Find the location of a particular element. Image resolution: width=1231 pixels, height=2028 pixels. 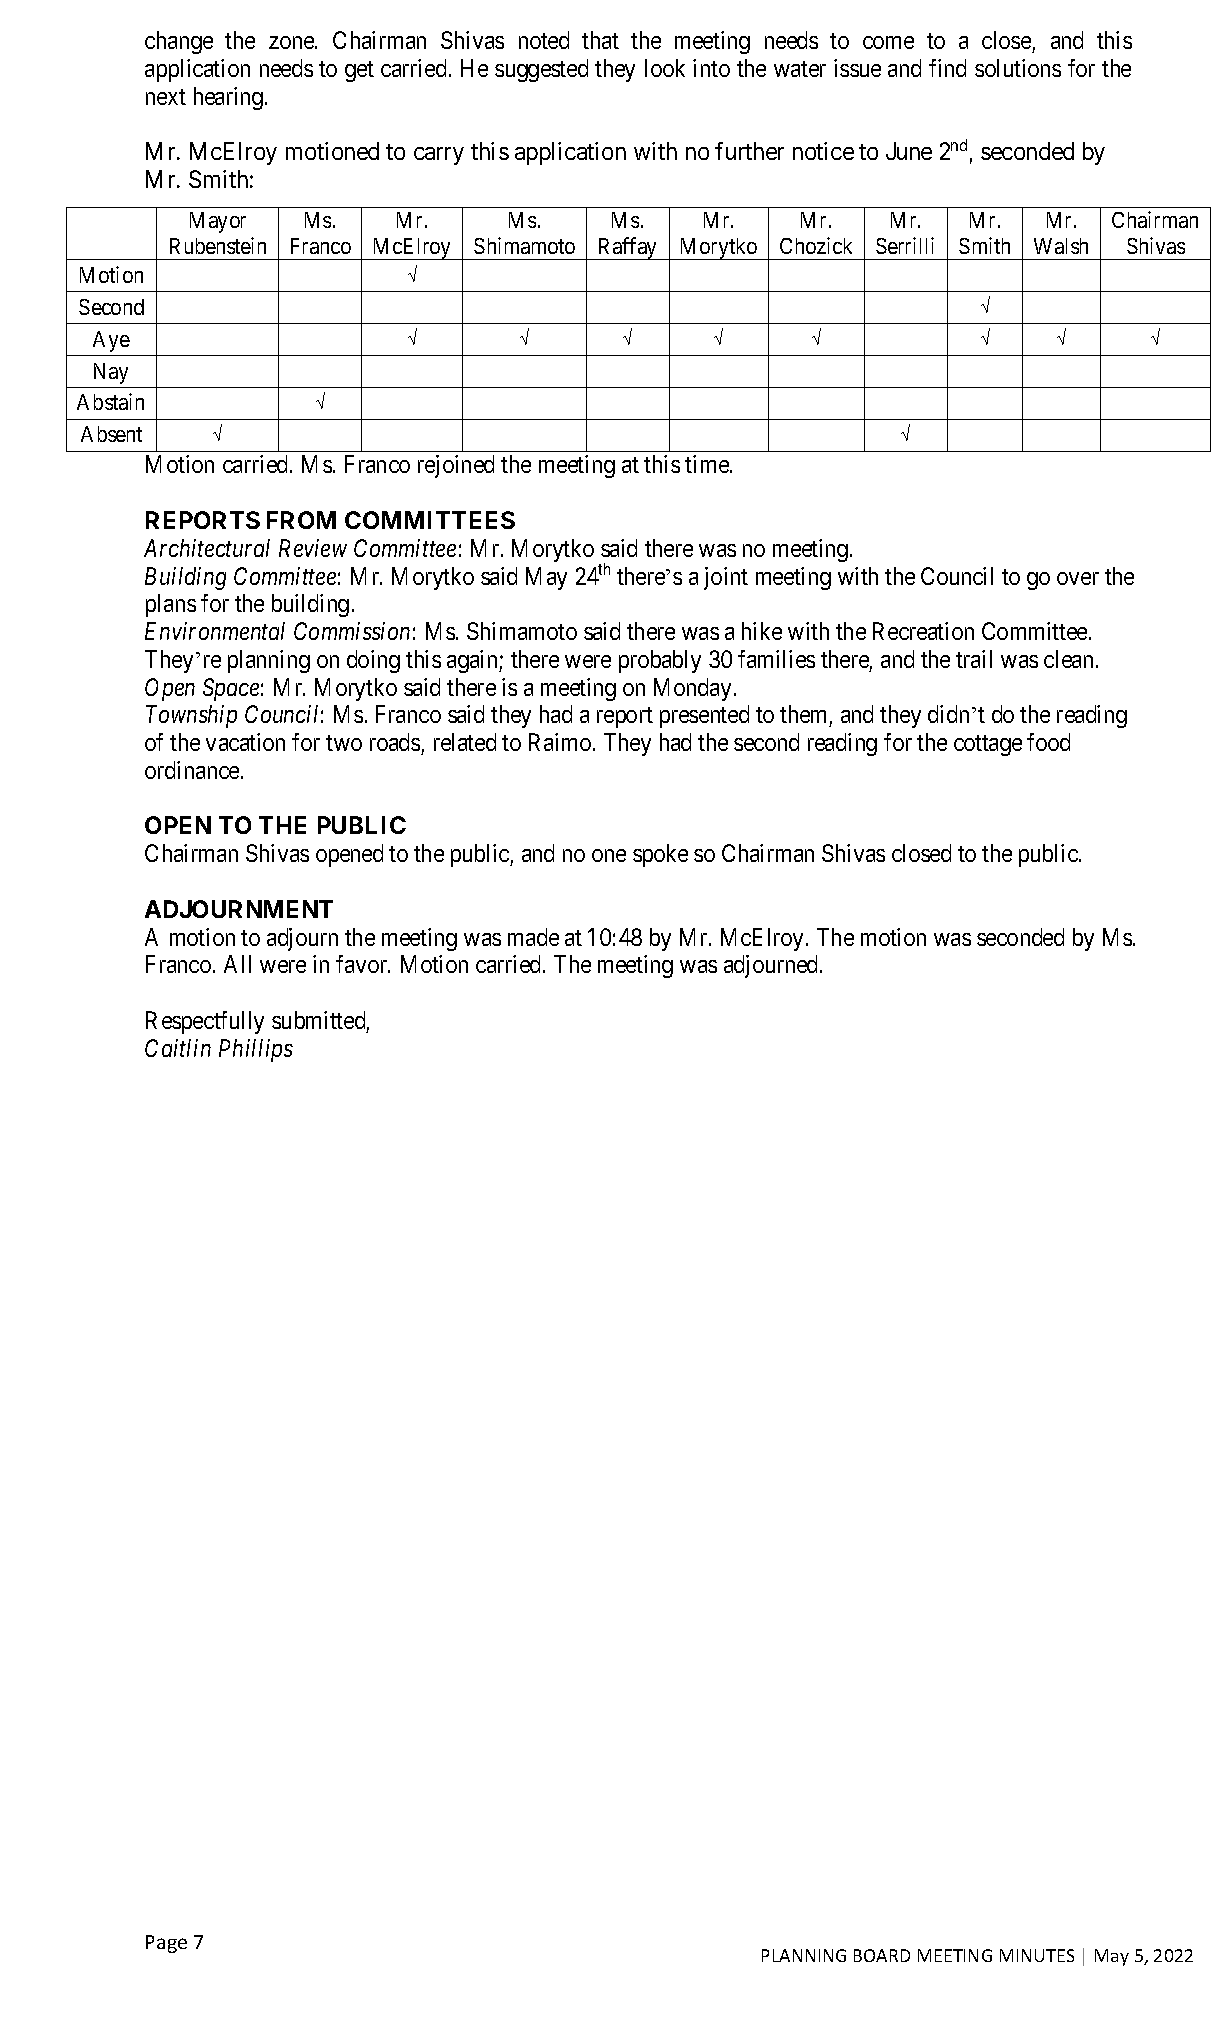

that is located at coordinates (600, 40).
